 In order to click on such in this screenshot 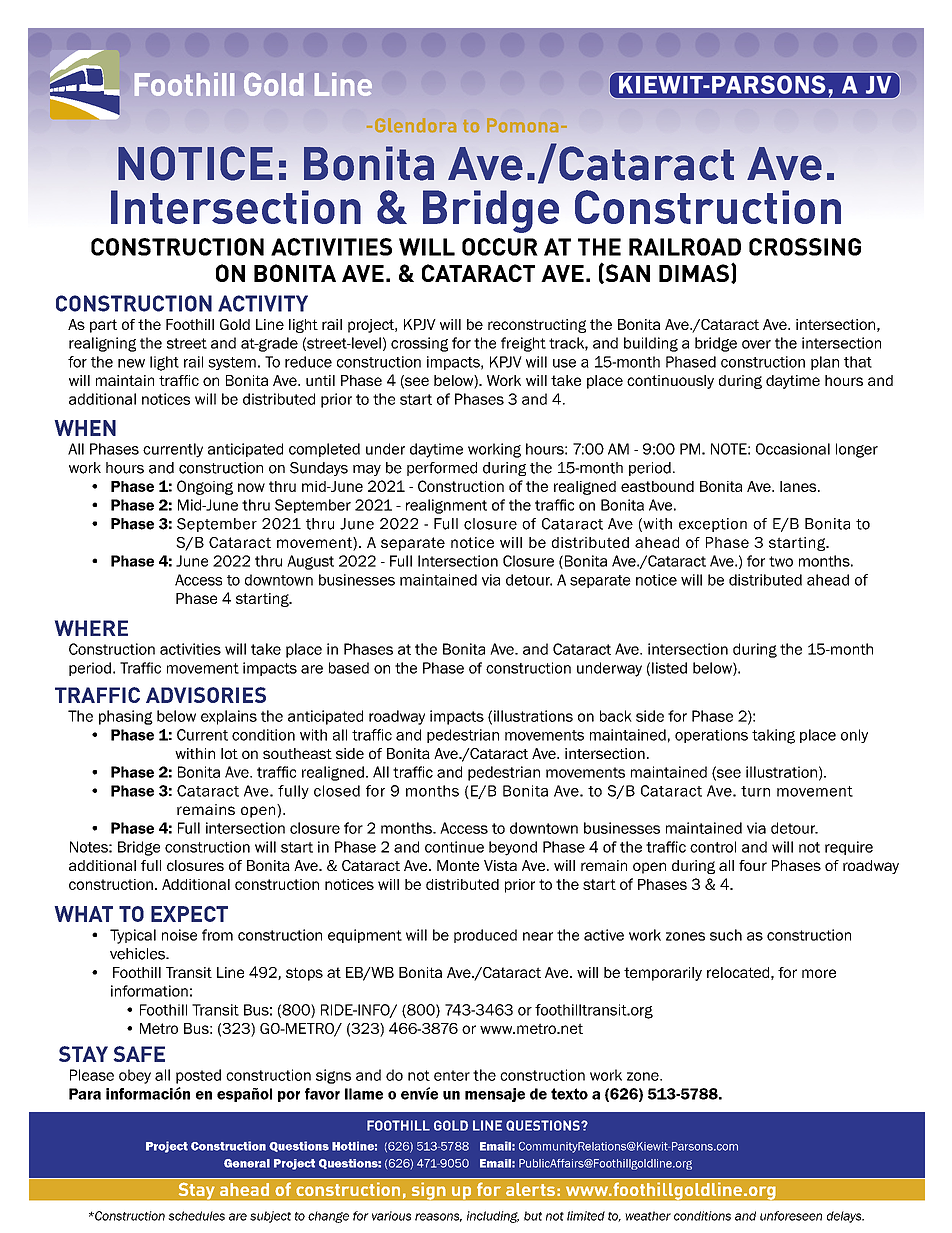, I will do `click(726, 935)`.
